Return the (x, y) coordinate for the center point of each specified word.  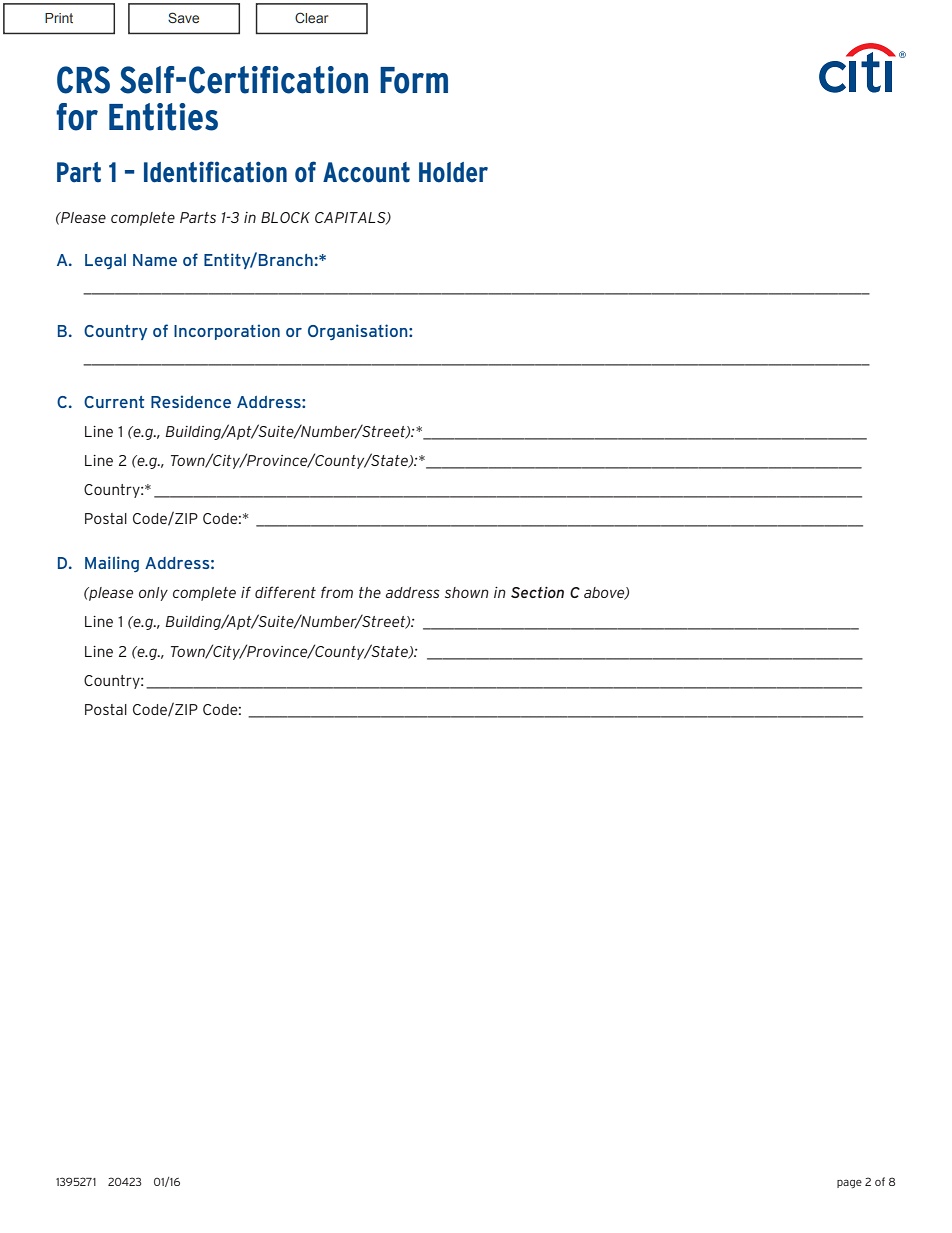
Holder (453, 172)
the (370, 592)
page (849, 1183)
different (285, 592)
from (337, 592)
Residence (191, 401)
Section (537, 592)
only (153, 594)
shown (467, 592)
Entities (163, 117)
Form (414, 80)
